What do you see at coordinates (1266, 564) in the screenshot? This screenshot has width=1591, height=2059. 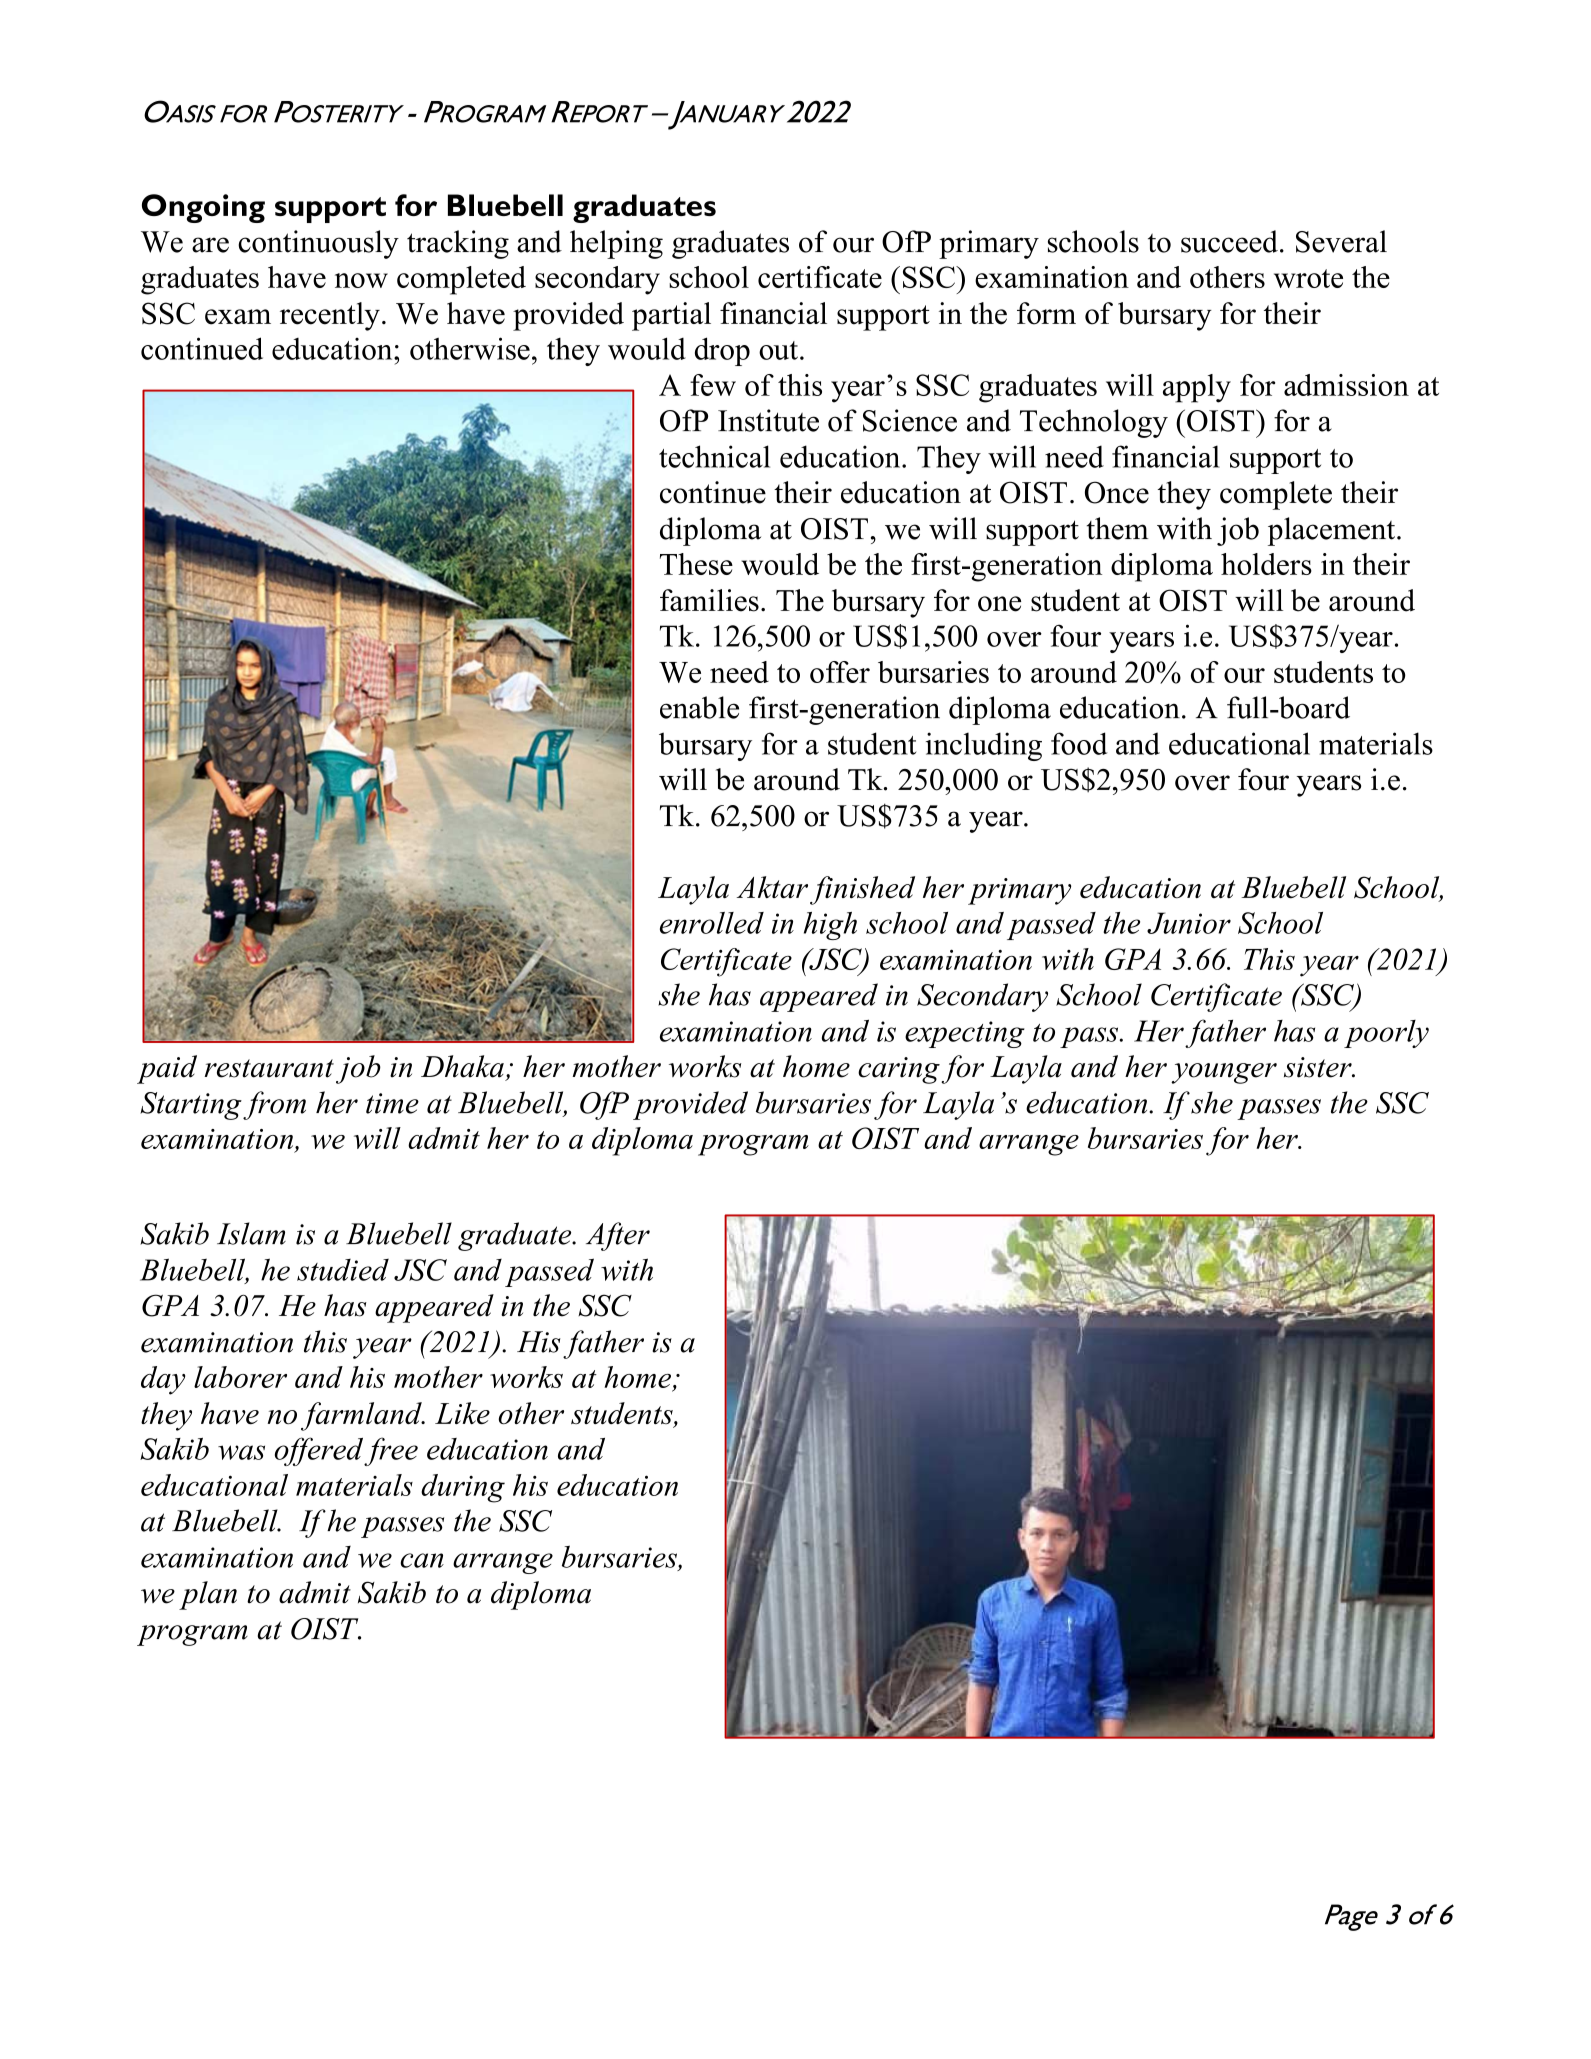 I see `holders` at bounding box center [1266, 564].
